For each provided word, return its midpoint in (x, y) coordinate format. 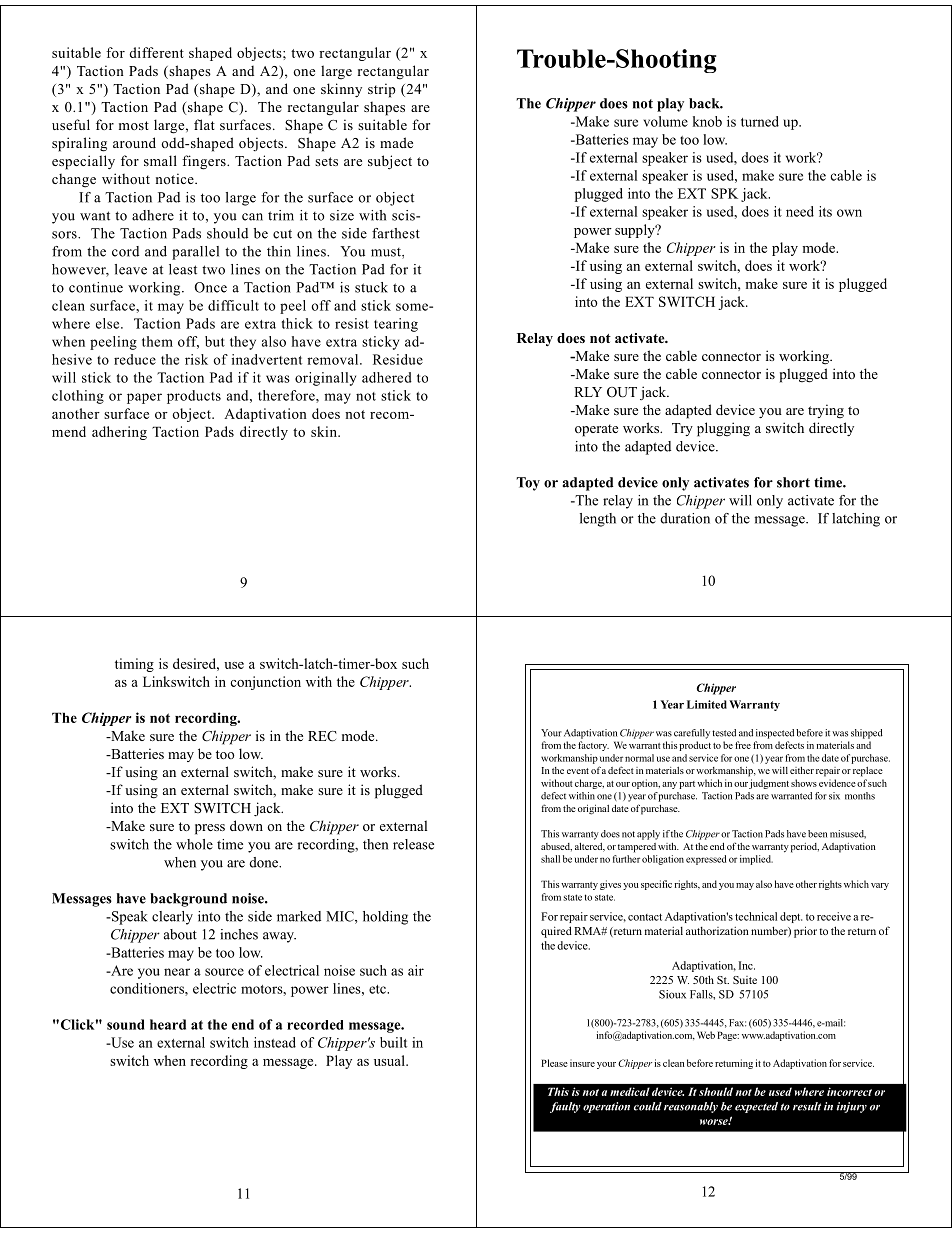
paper (144, 398)
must (387, 253)
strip (382, 90)
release (413, 844)
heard (168, 1024)
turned (760, 121)
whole (194, 844)
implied (756, 860)
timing (134, 665)
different (156, 52)
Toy (528, 484)
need (800, 211)
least (183, 269)
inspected (775, 734)
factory (593, 746)
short (793, 482)
